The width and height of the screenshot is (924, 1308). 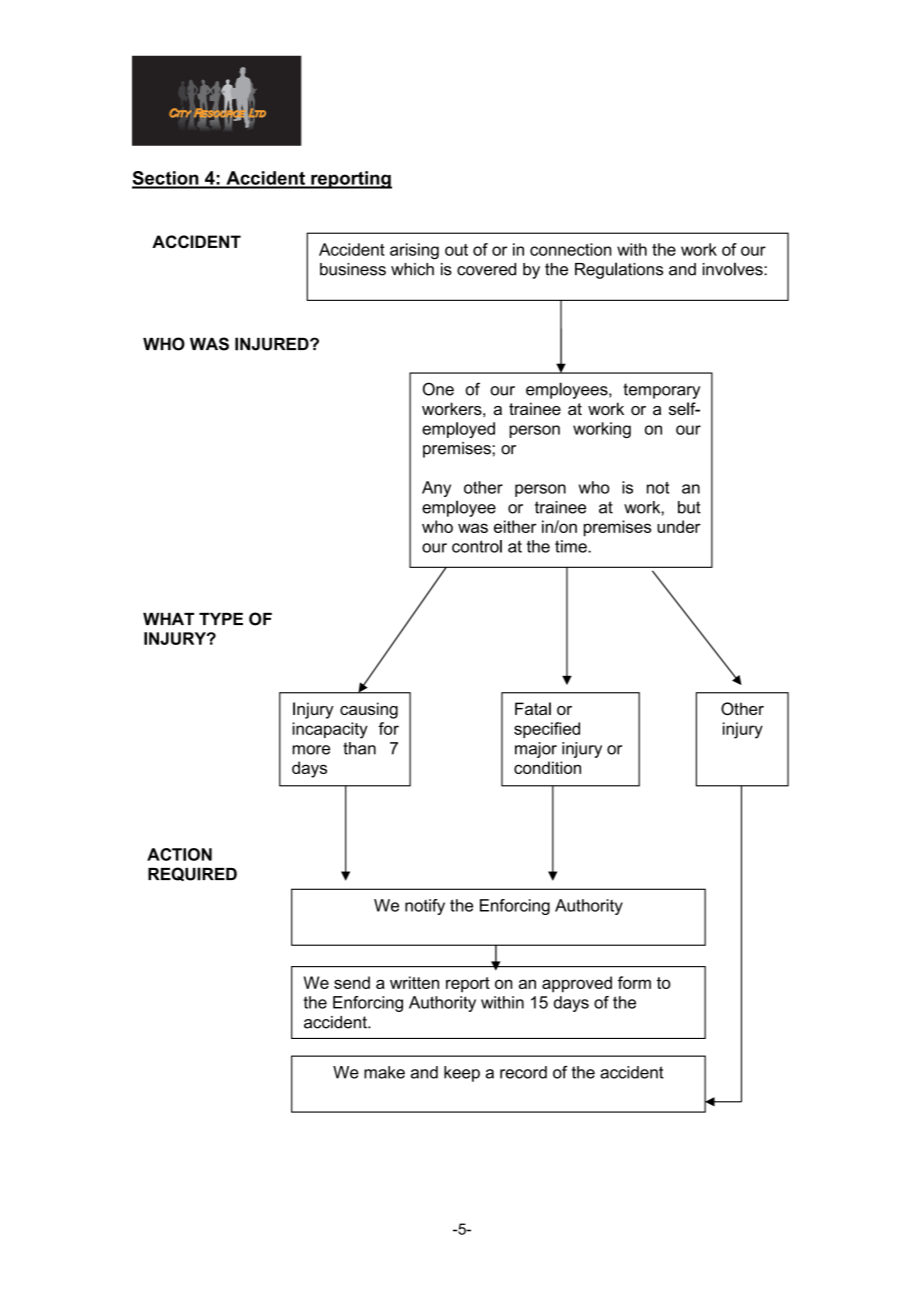 I want to click on business, so click(x=353, y=269).
